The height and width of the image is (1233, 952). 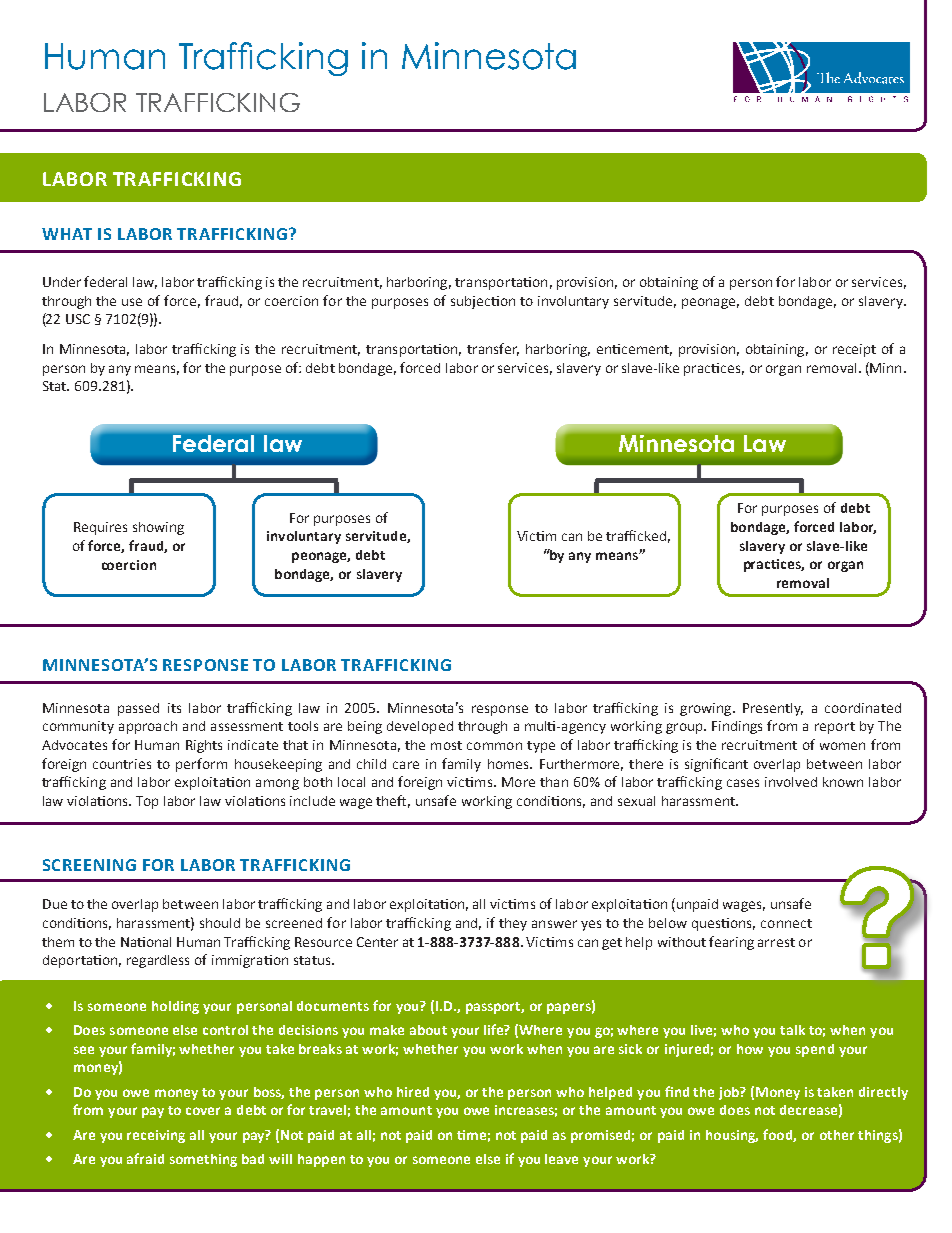 What do you see at coordinates (413, 1092) in the image?
I see `hired` at bounding box center [413, 1092].
